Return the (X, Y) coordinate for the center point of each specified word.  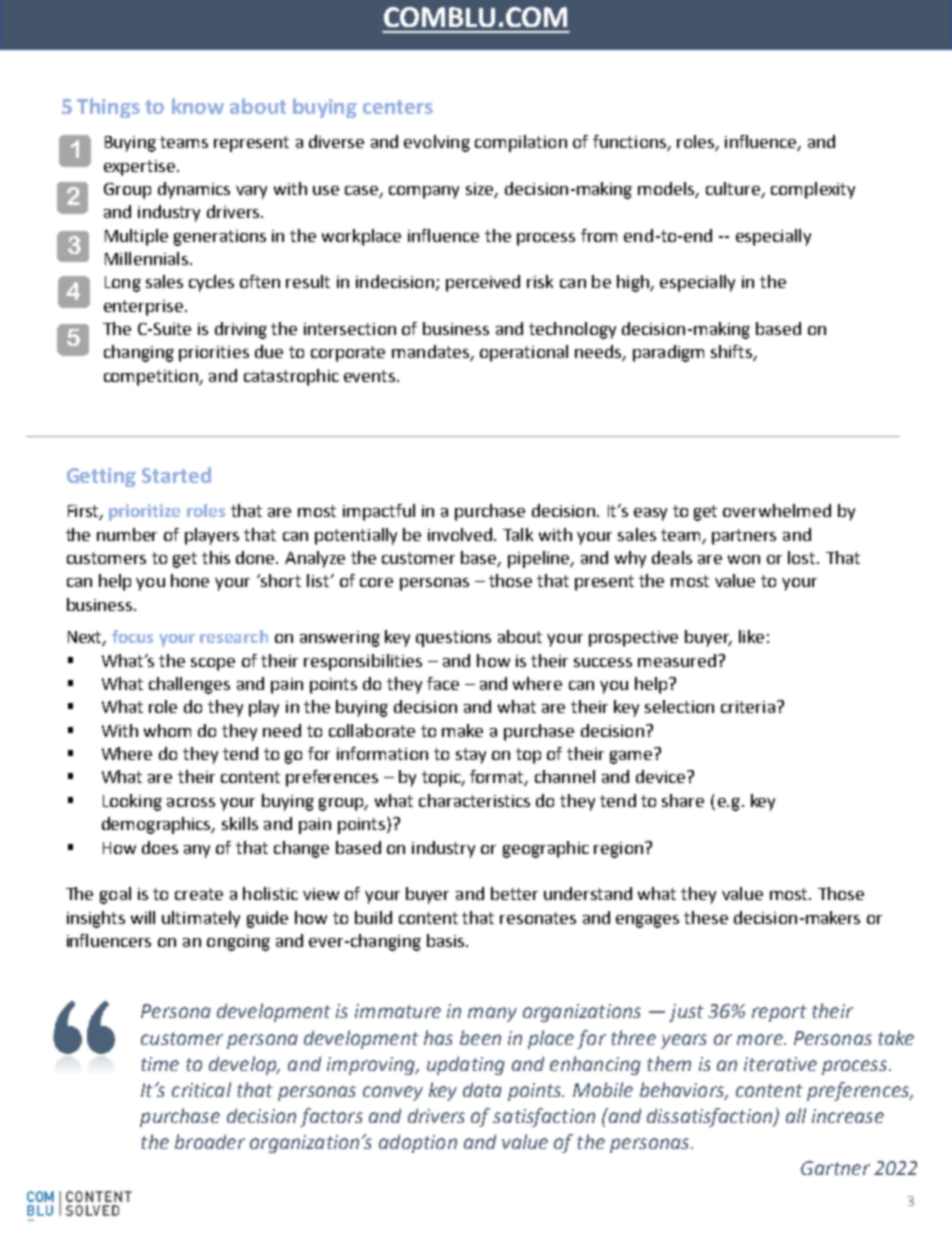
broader (210, 1141)
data (482, 1089)
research (234, 636)
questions (453, 639)
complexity (813, 190)
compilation (521, 143)
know (198, 106)
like (751, 636)
